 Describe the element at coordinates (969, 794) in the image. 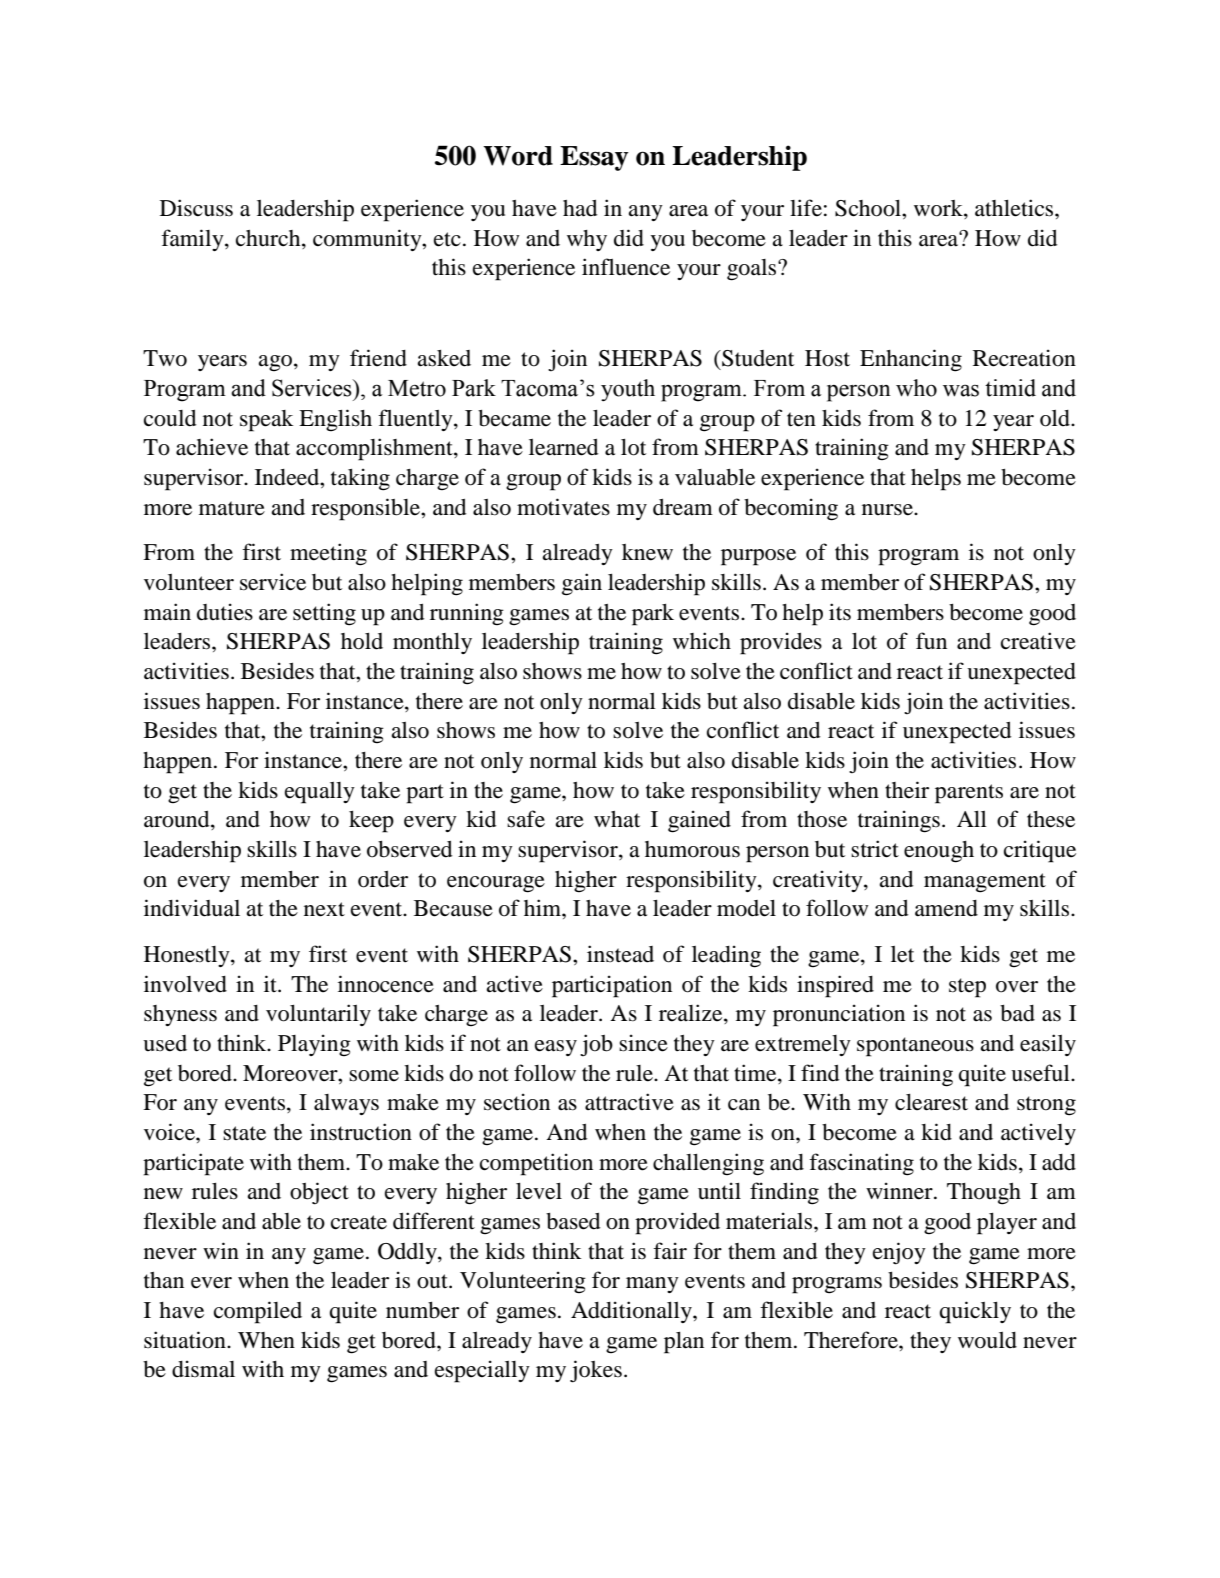

I see `parents` at that location.
